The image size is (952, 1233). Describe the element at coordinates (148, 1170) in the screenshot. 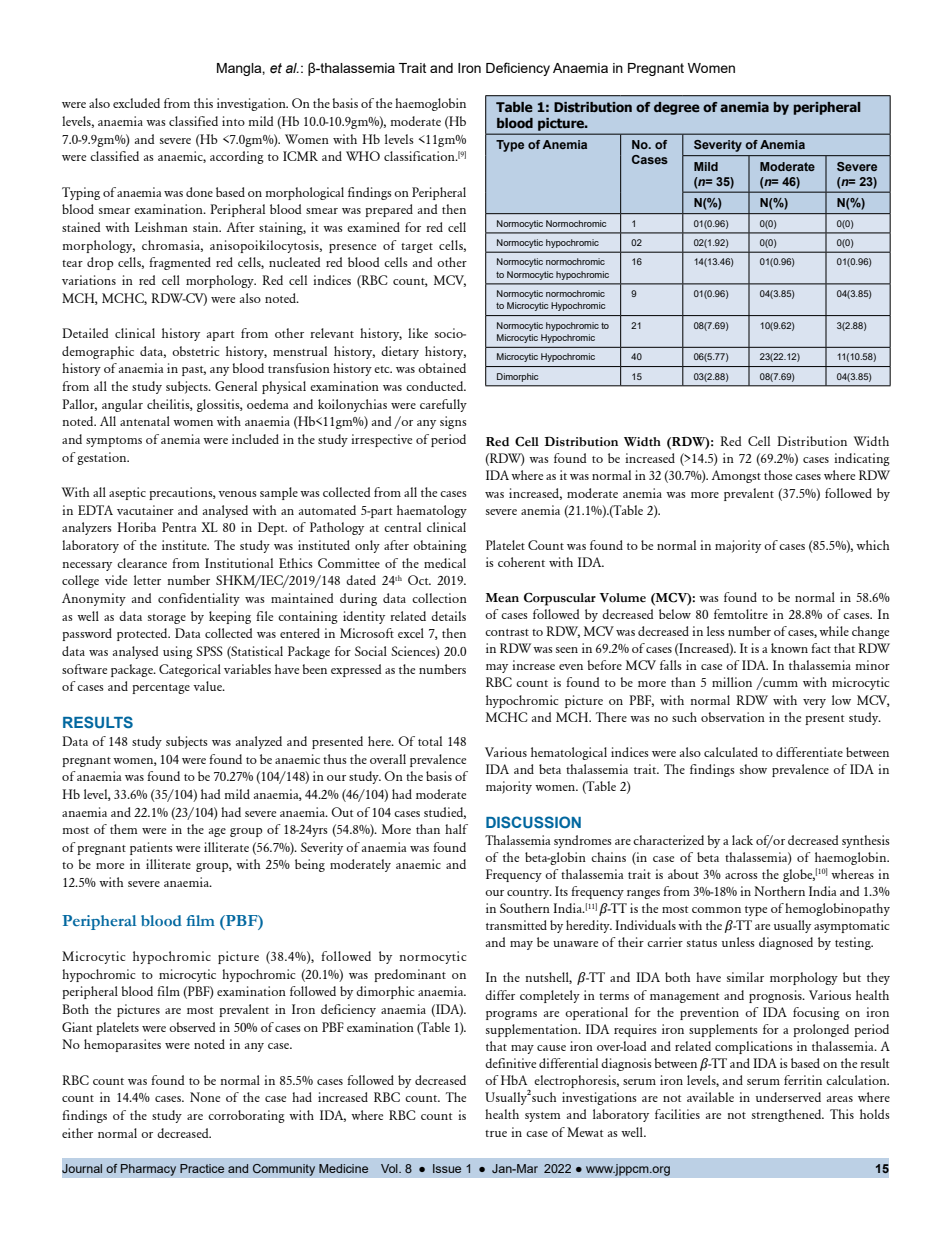

I see `Pharmacy` at that location.
